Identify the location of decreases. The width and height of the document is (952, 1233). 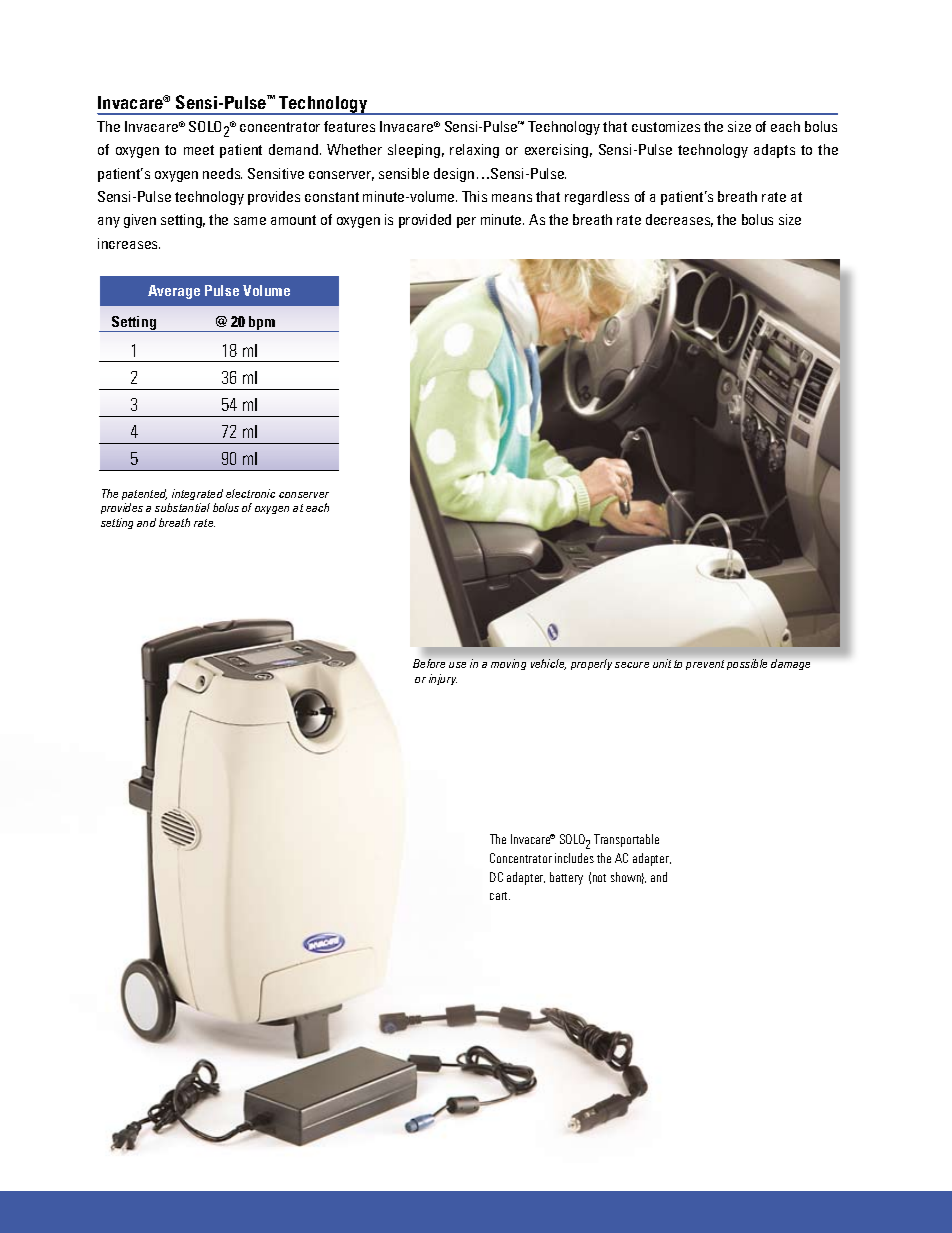
(679, 220).
